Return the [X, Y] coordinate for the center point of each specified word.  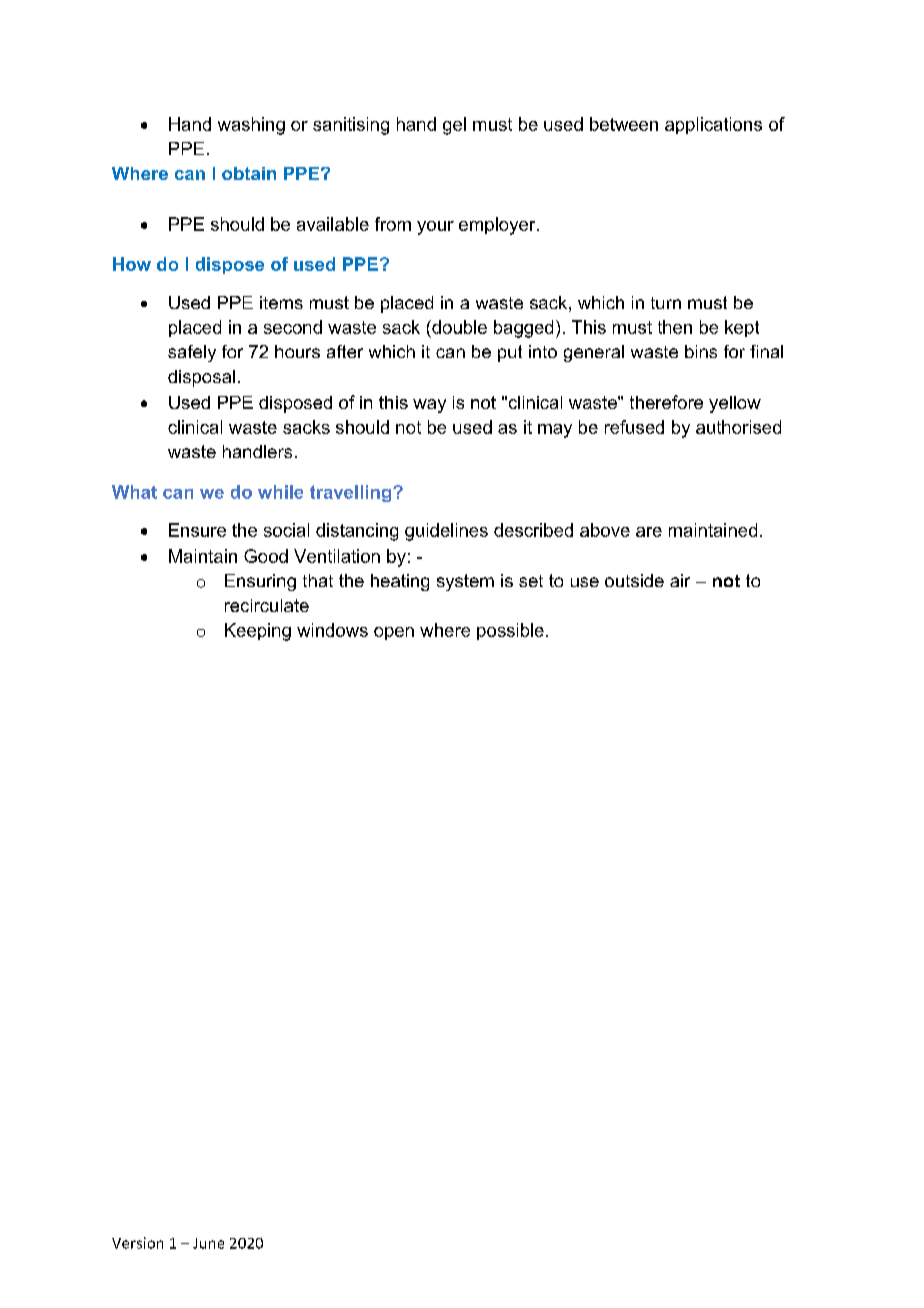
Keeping [258, 632]
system [465, 582]
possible [510, 631]
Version [137, 1243]
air [680, 580]
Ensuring [260, 582]
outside [634, 580]
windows [332, 630]
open [394, 633]
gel [454, 126]
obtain [249, 173]
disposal [201, 378]
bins [701, 351]
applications [713, 125]
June [208, 1243]
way [429, 406]
